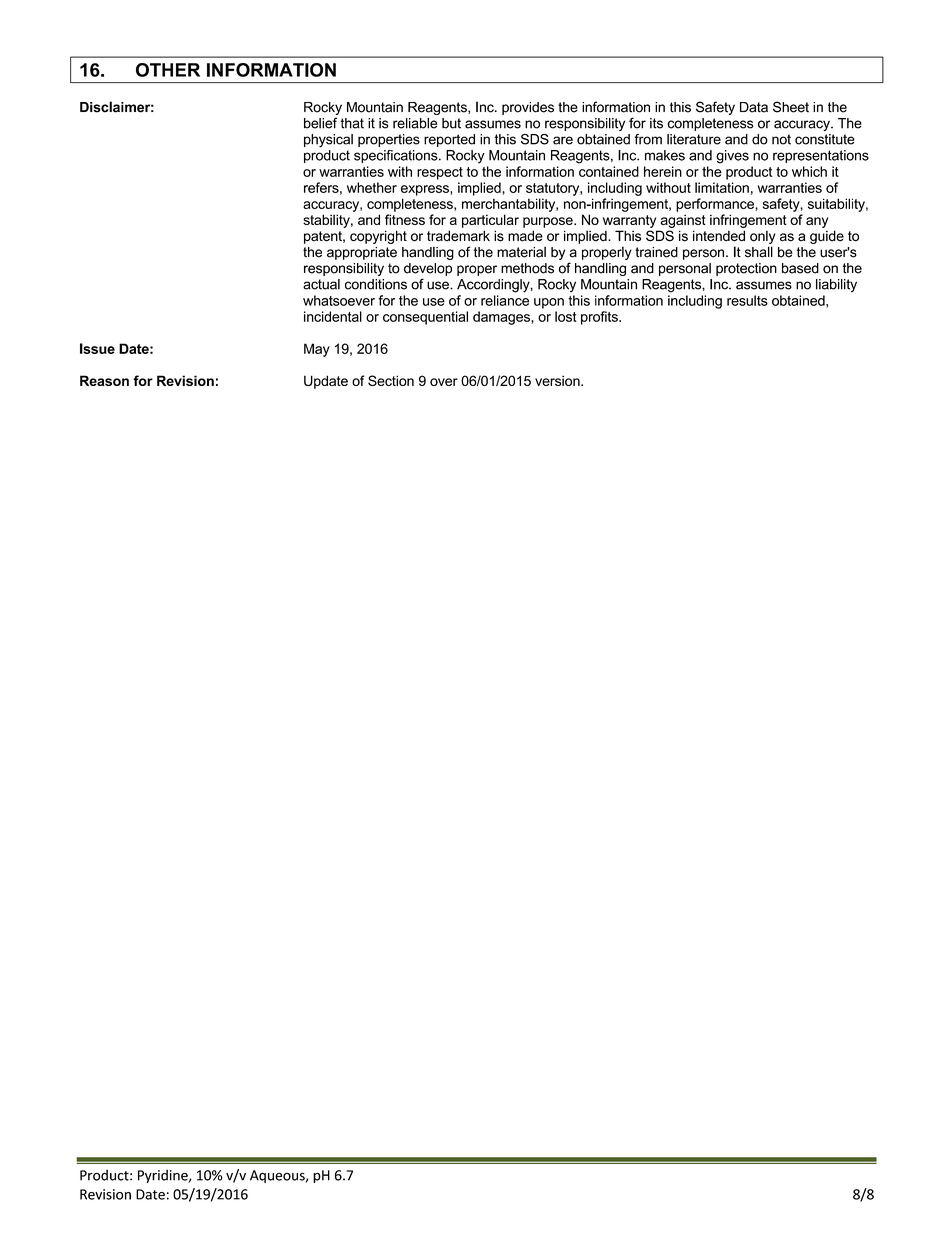 The width and height of the screenshot is (952, 1233). Describe the element at coordinates (763, 237) in the screenshot. I see `only` at that location.
